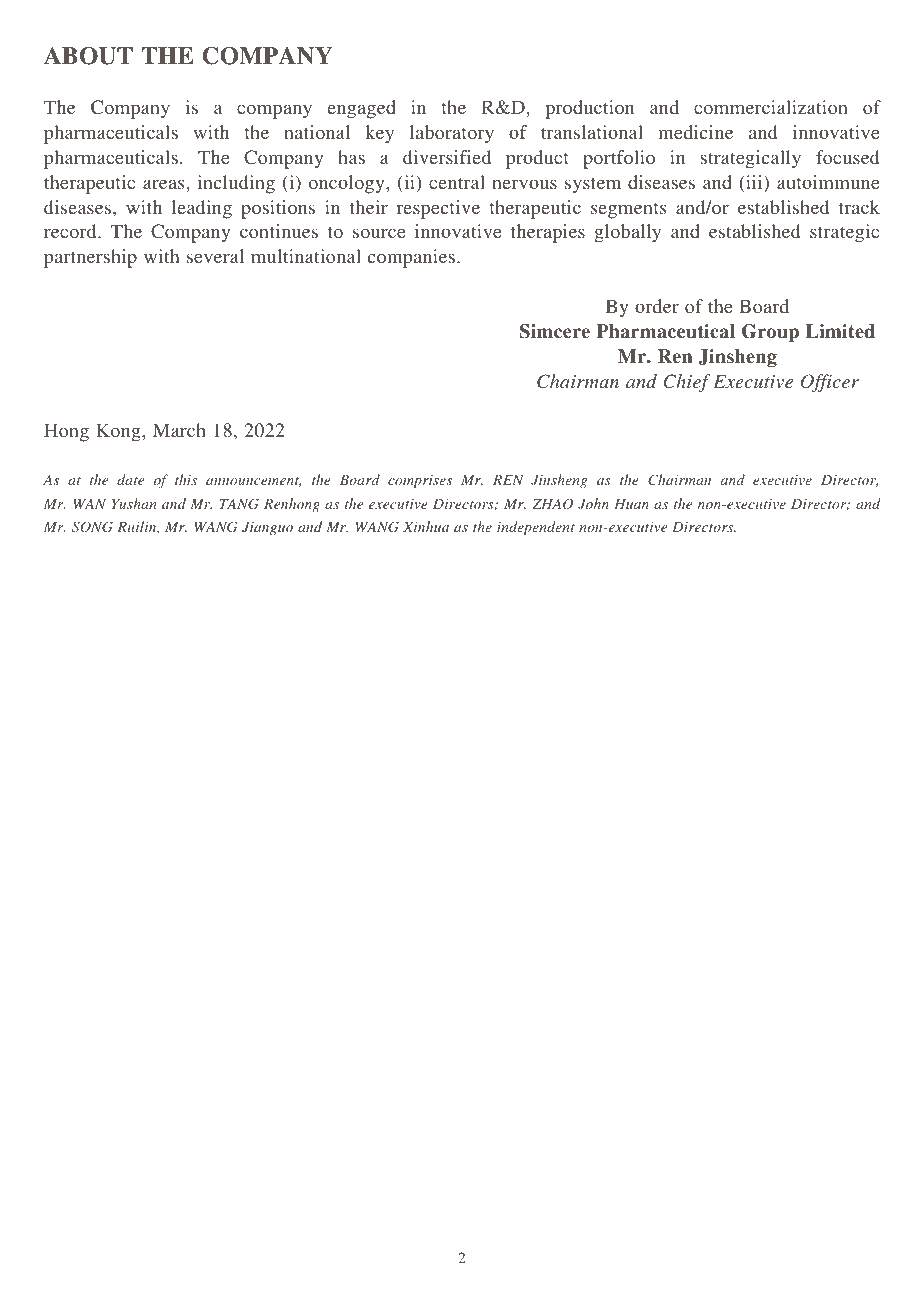  What do you see at coordinates (202, 209) in the image?
I see `leading` at bounding box center [202, 209].
